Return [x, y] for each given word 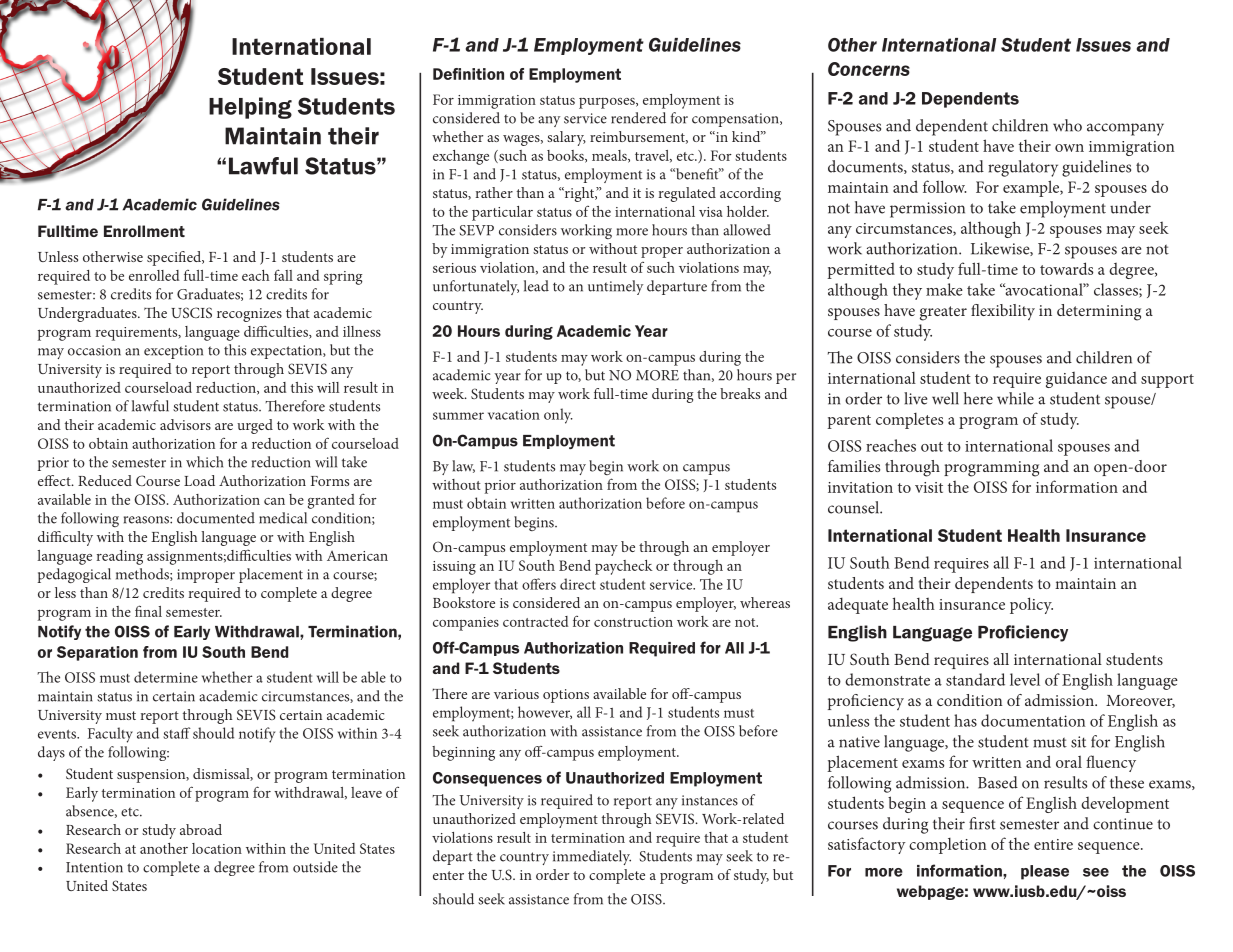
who [1067, 125]
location [217, 848]
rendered [638, 118]
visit [929, 487]
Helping [250, 108]
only [558, 416]
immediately [592, 857]
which [204, 462]
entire [1053, 844]
